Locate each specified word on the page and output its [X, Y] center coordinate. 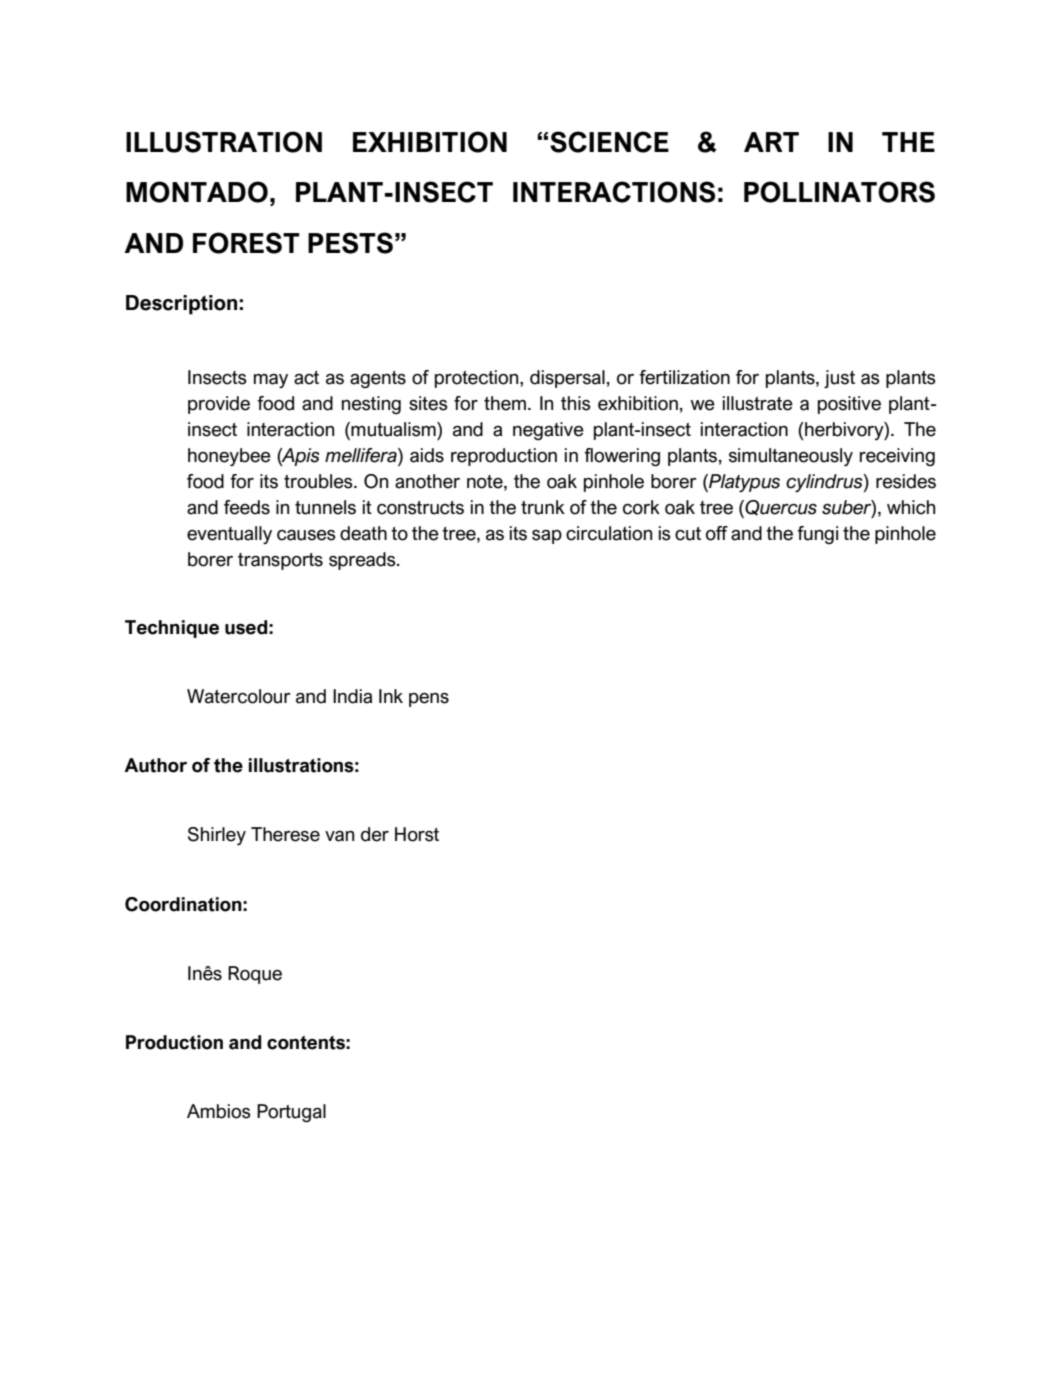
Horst [417, 834]
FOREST [246, 243]
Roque [255, 975]
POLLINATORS [839, 192]
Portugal [291, 1113]
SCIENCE [609, 142]
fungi [817, 535]
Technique [172, 629]
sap [547, 537]
